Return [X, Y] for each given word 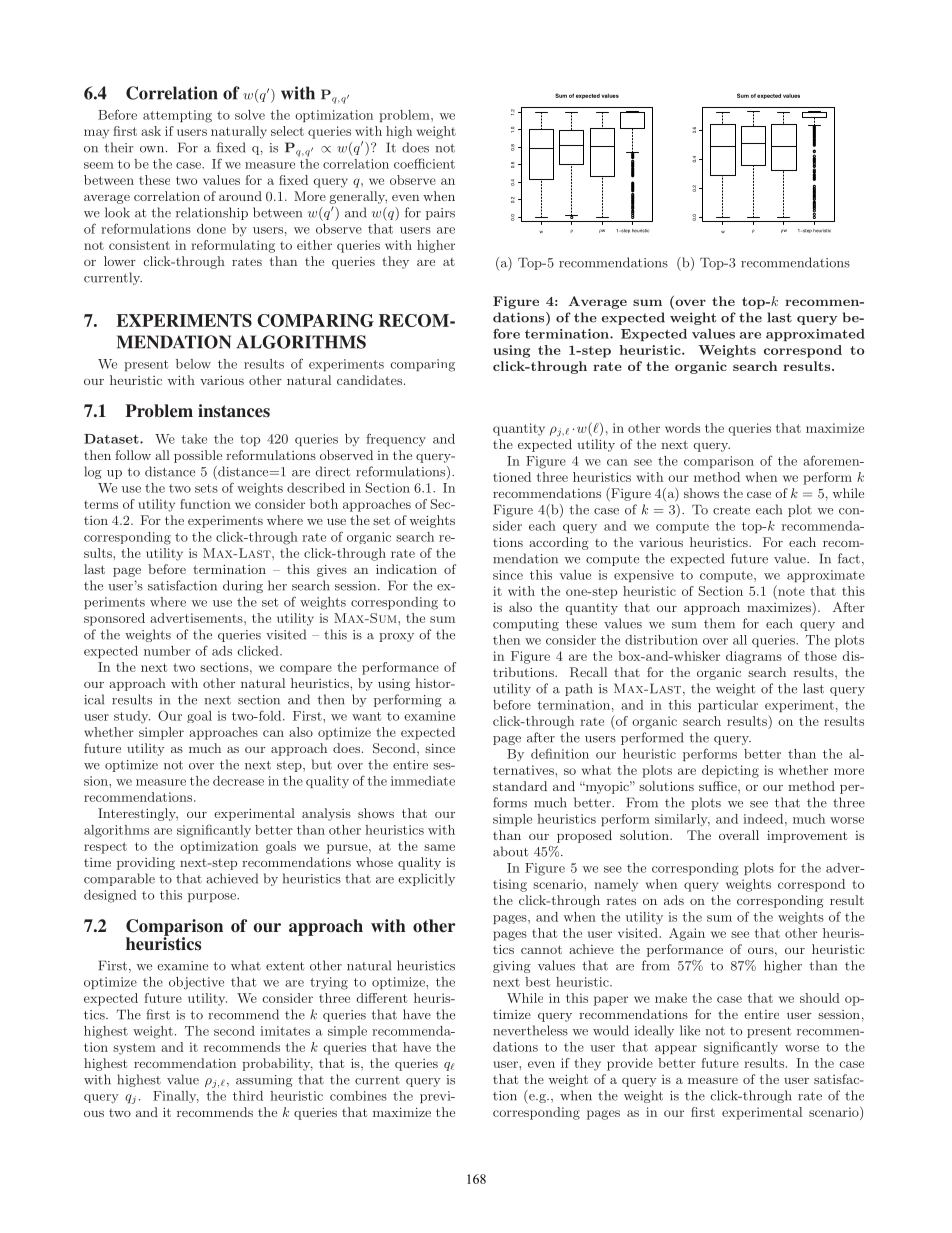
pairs [440, 214]
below [193, 364]
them [719, 623]
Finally [176, 1097]
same [439, 847]
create [731, 510]
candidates [371, 380]
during [243, 586]
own [152, 149]
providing [146, 863]
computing [526, 625]
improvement [807, 836]
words [682, 428]
